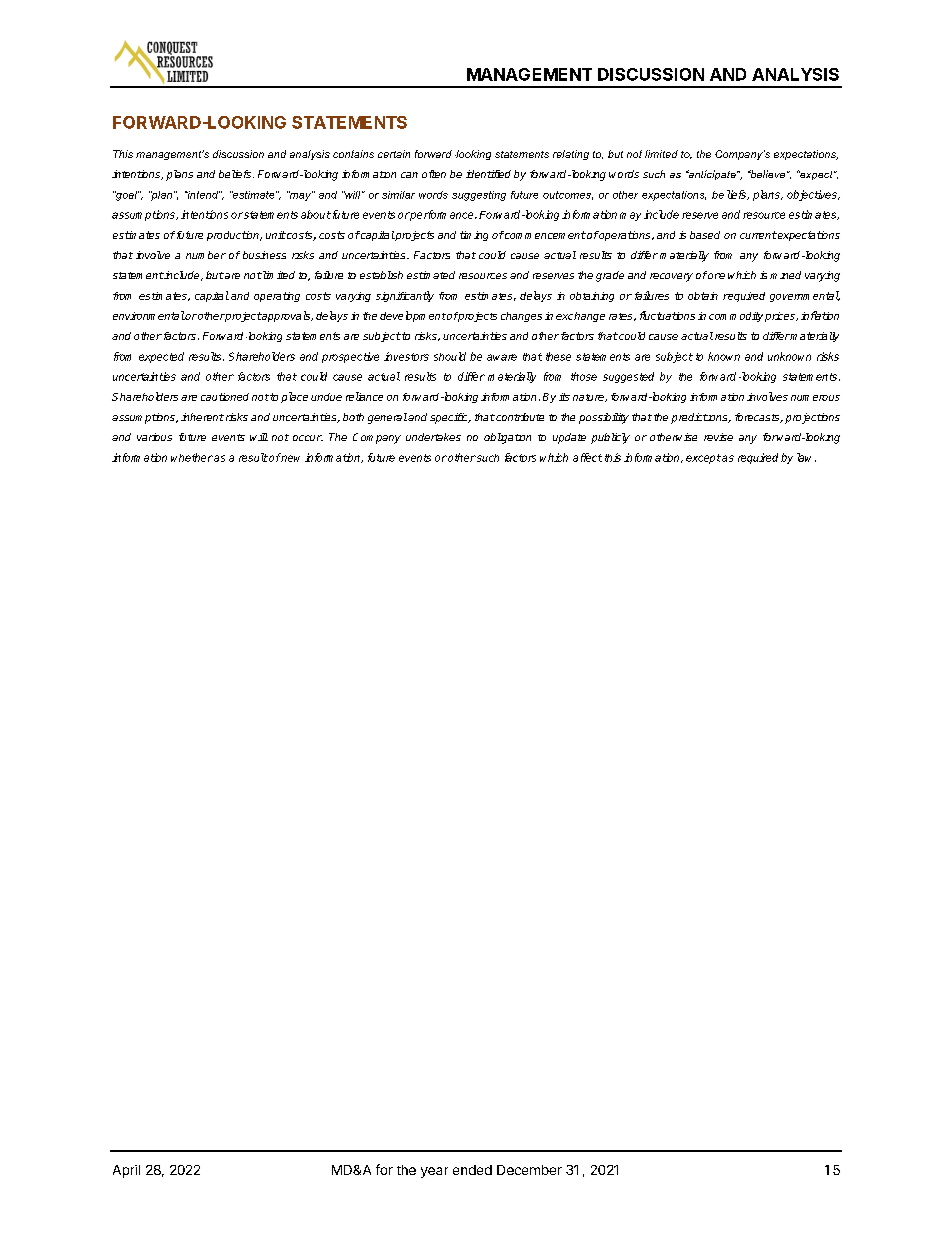 This document has width=952, height=1233. What do you see at coordinates (450, 418) in the document?
I see `specific` at bounding box center [450, 418].
